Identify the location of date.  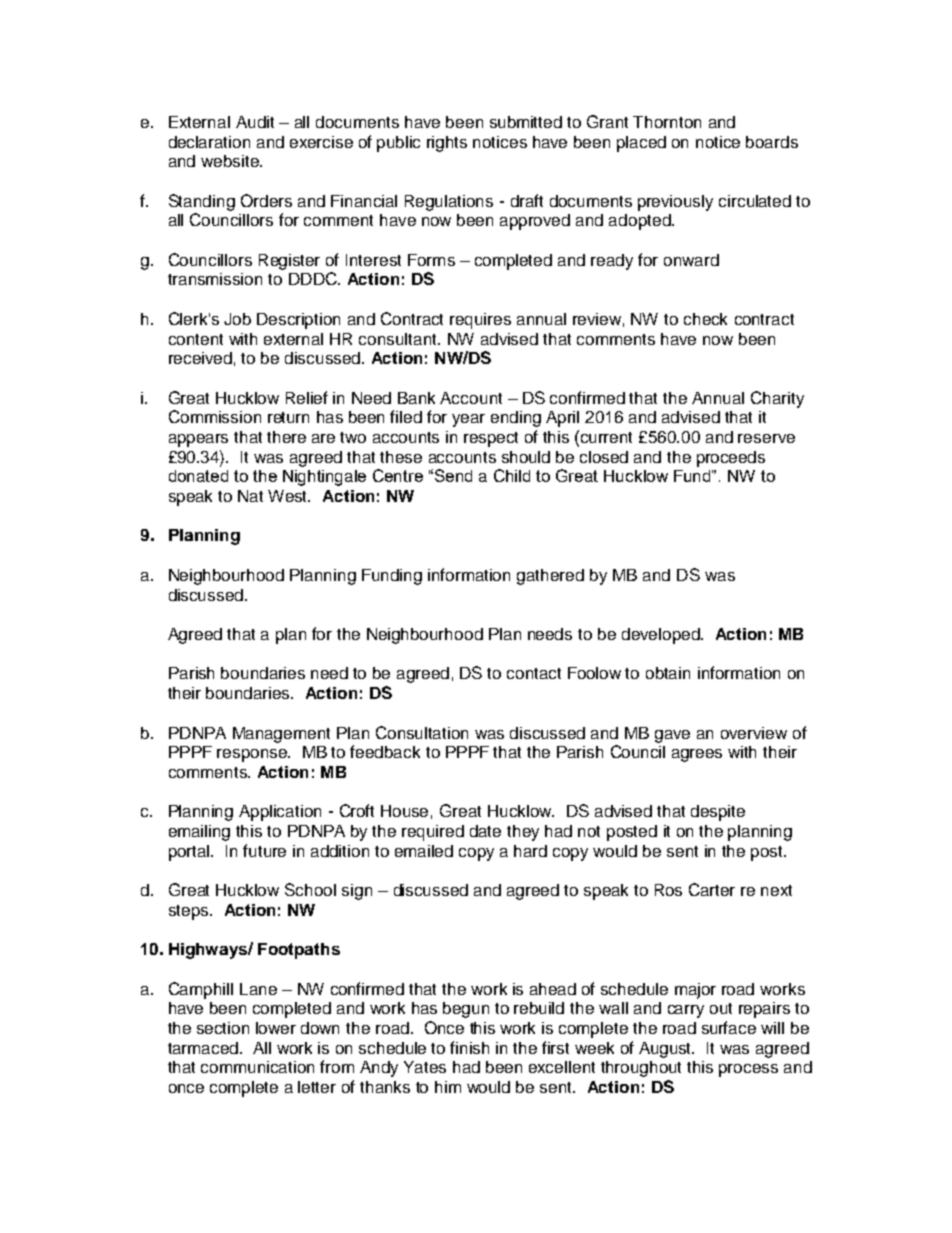
(485, 831).
